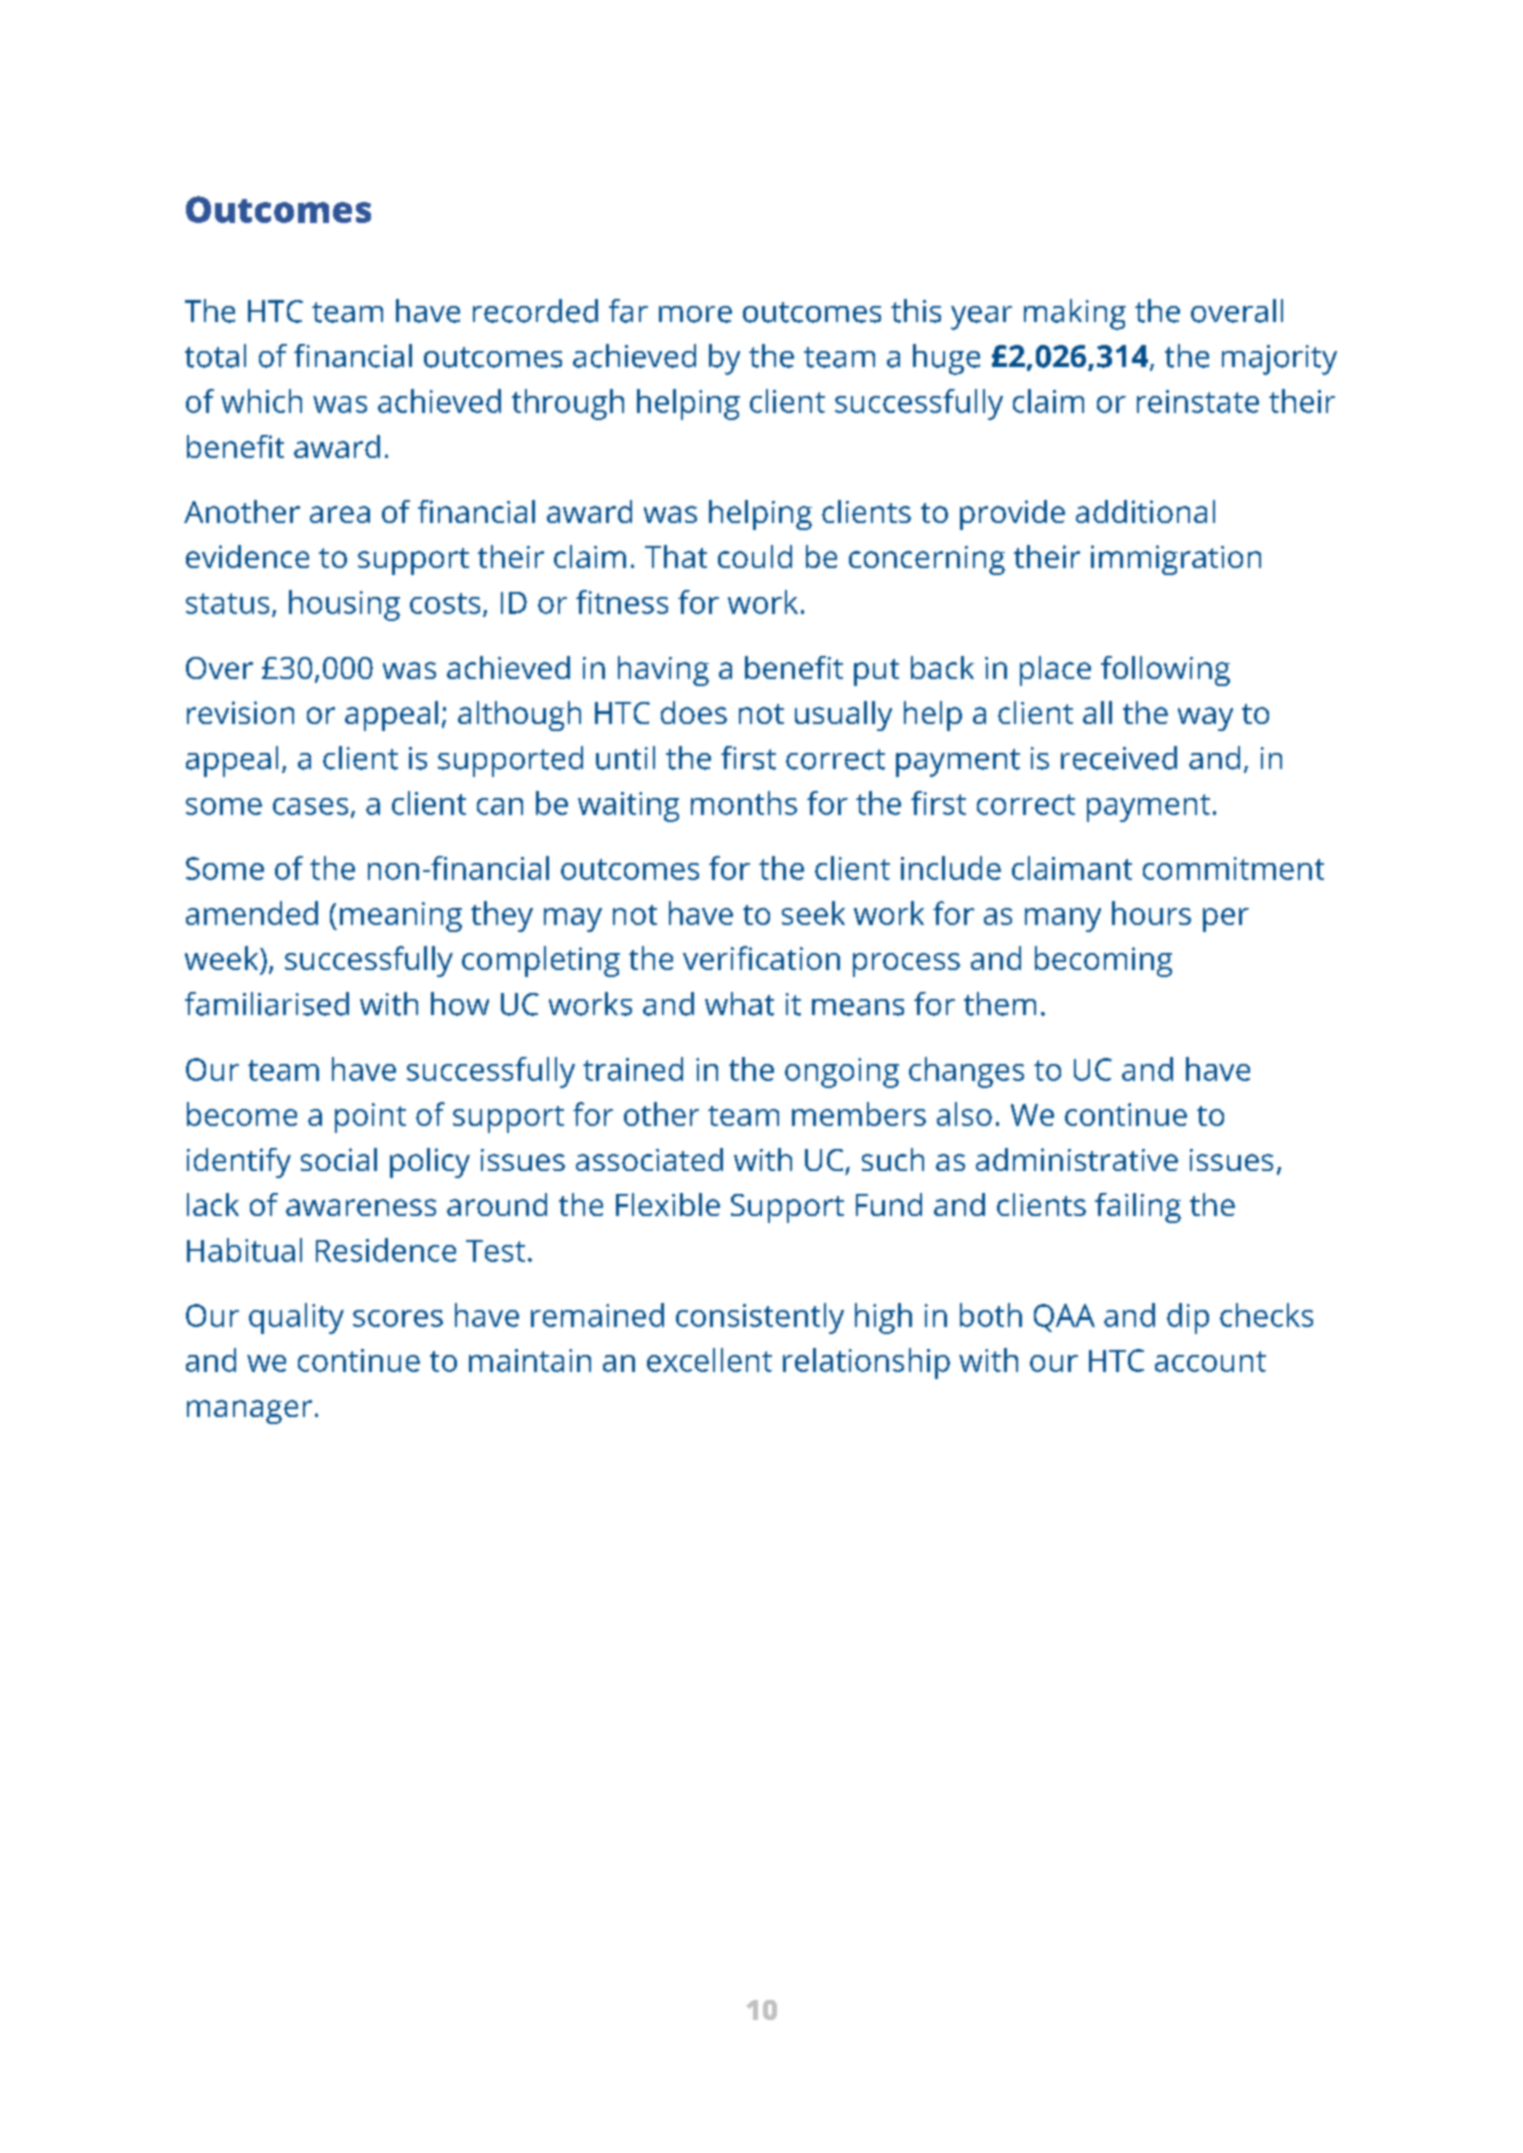 Image resolution: width=1523 pixels, height=2153 pixels. What do you see at coordinates (1075, 314) in the page?
I see `making` at bounding box center [1075, 314].
